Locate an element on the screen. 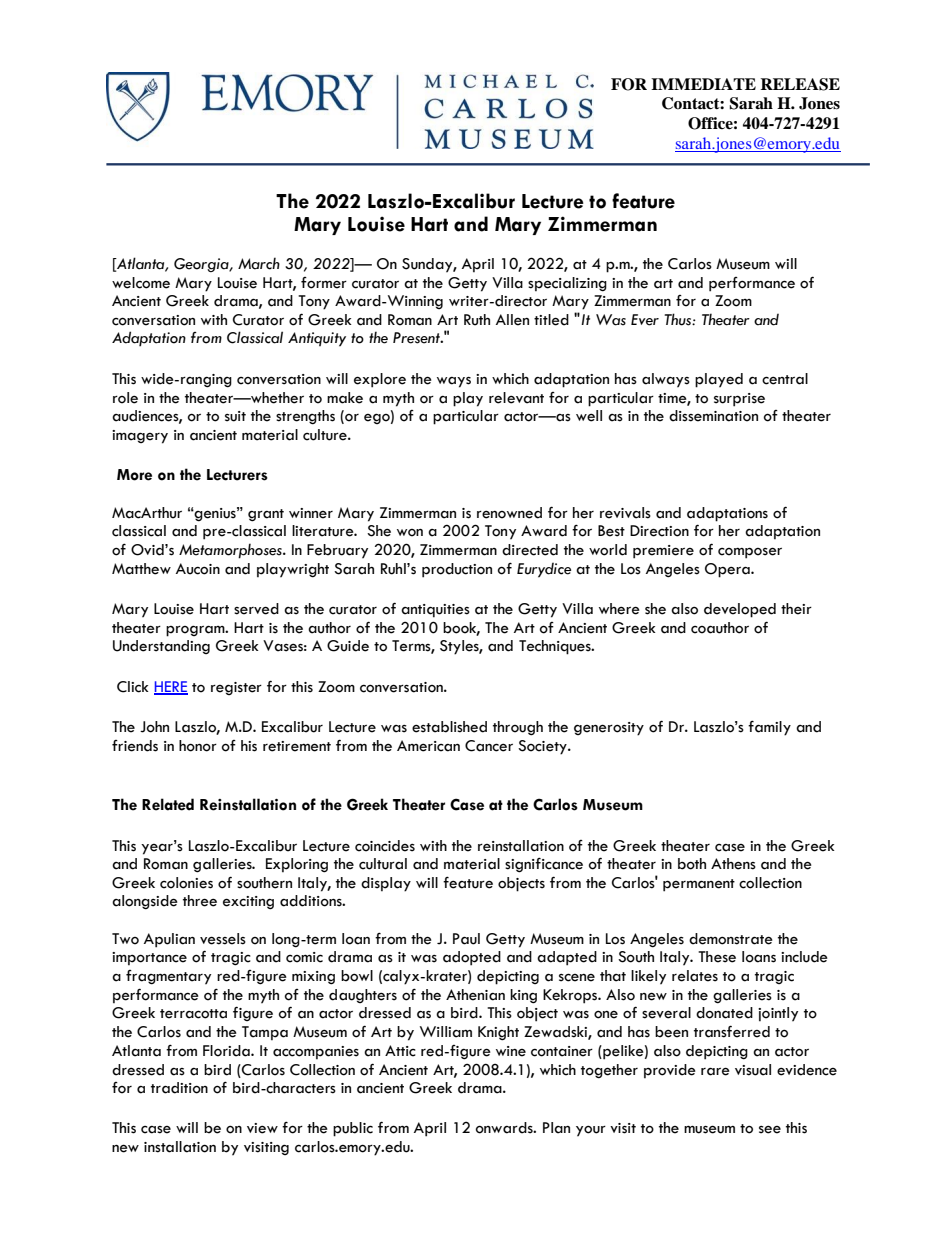 Image resolution: width=952 pixels, height=1233 pixels. antiquities is located at coordinates (435, 611).
